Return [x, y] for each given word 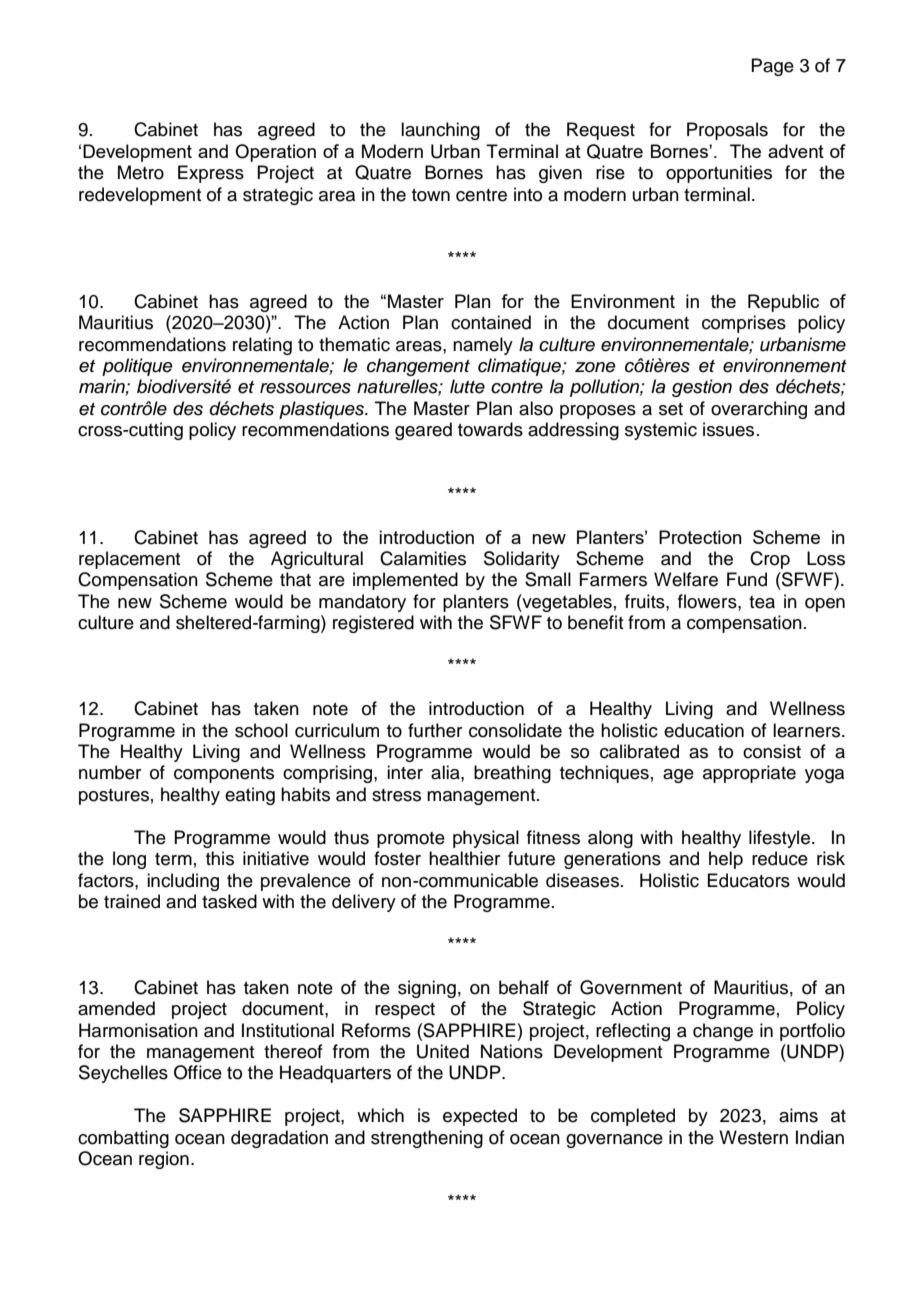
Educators [748, 880]
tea [762, 602]
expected [480, 1117]
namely [483, 346]
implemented [405, 581]
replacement [129, 560]
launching [440, 131]
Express [211, 174]
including [183, 882]
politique [137, 367]
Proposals [727, 131]
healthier [464, 858]
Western [753, 1137]
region [164, 1160]
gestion [702, 388]
